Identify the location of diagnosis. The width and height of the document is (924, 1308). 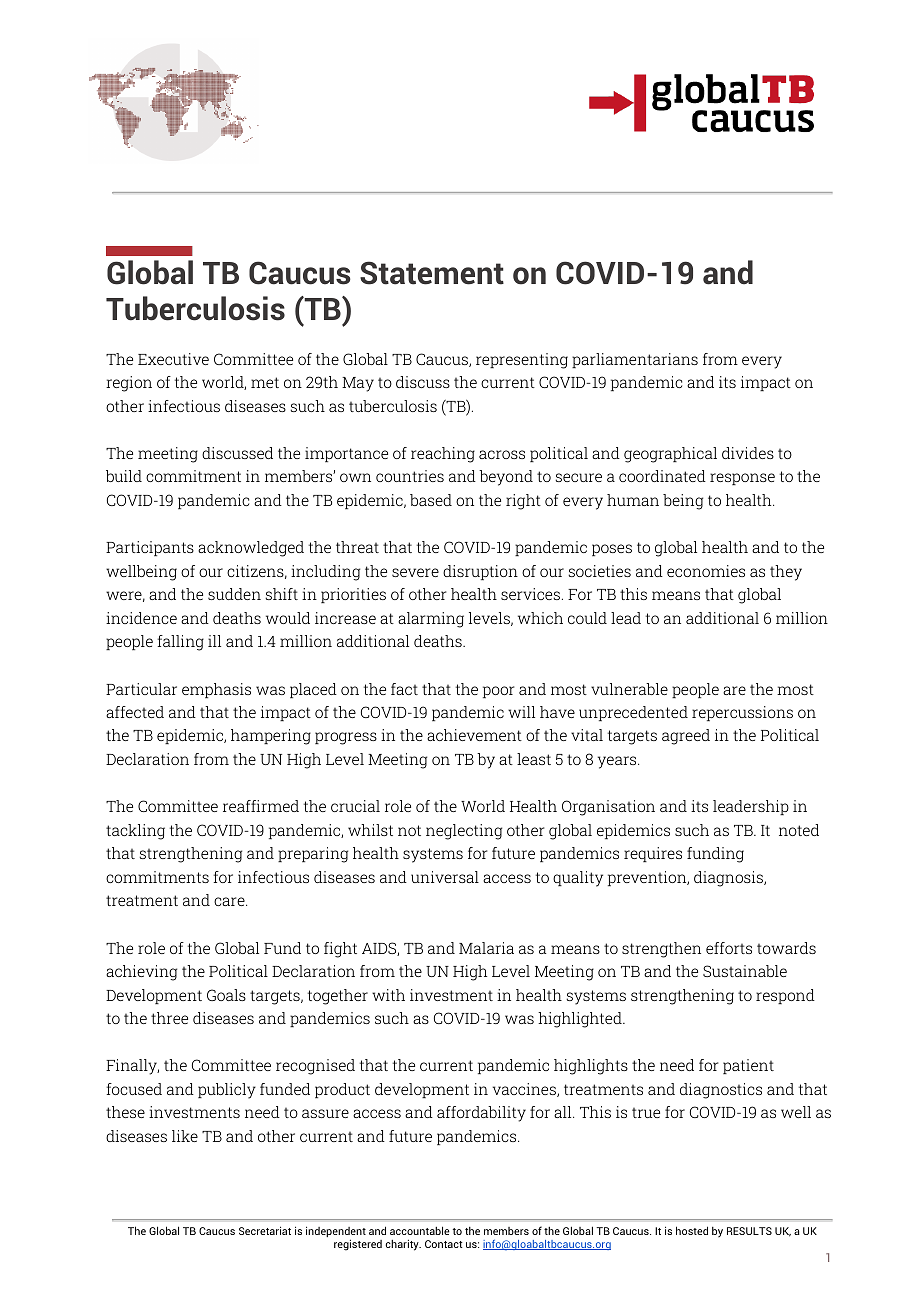
(729, 879).
